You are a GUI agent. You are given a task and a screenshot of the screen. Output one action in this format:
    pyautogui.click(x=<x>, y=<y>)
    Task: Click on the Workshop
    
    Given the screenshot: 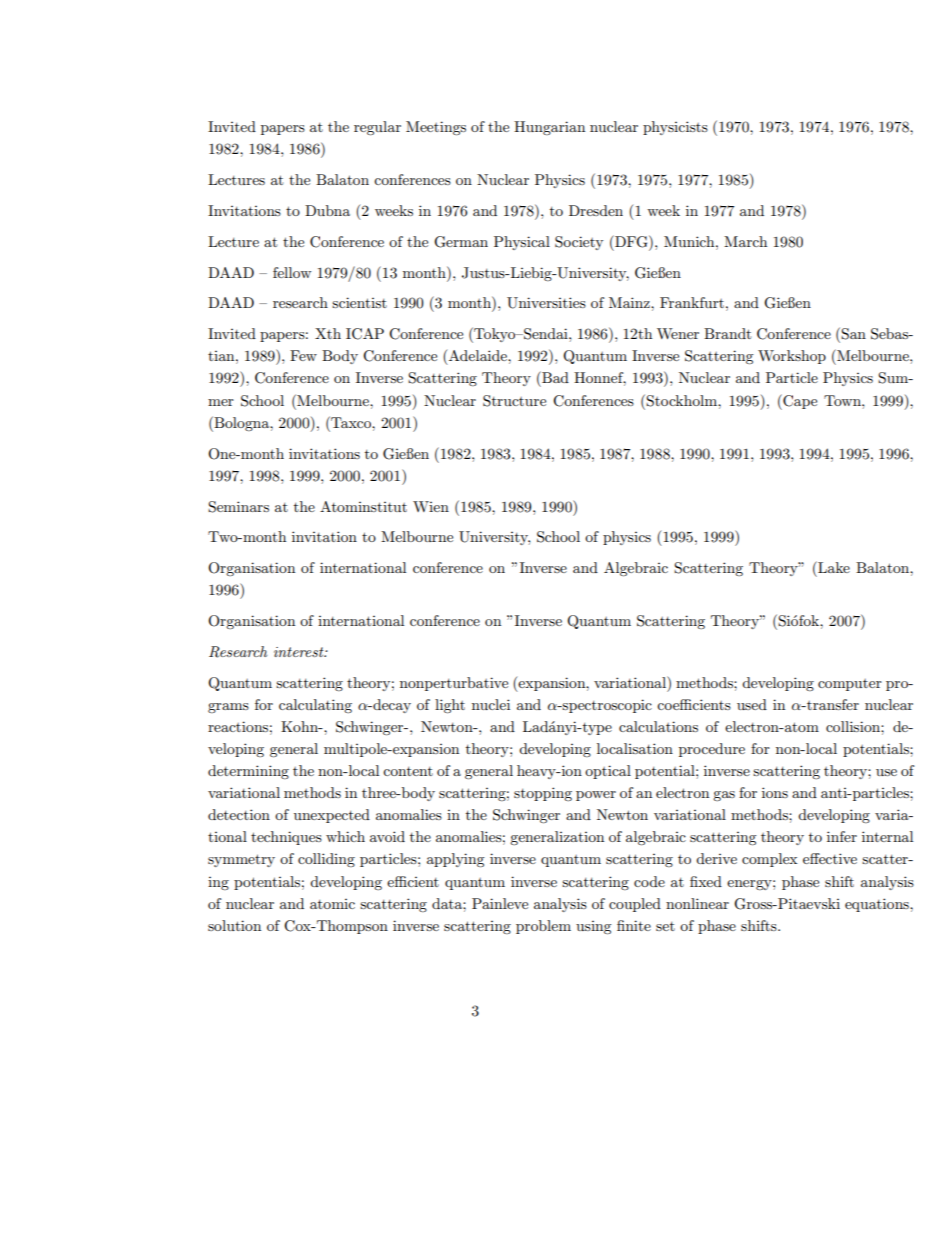 What is the action you would take?
    pyautogui.click(x=792, y=357)
